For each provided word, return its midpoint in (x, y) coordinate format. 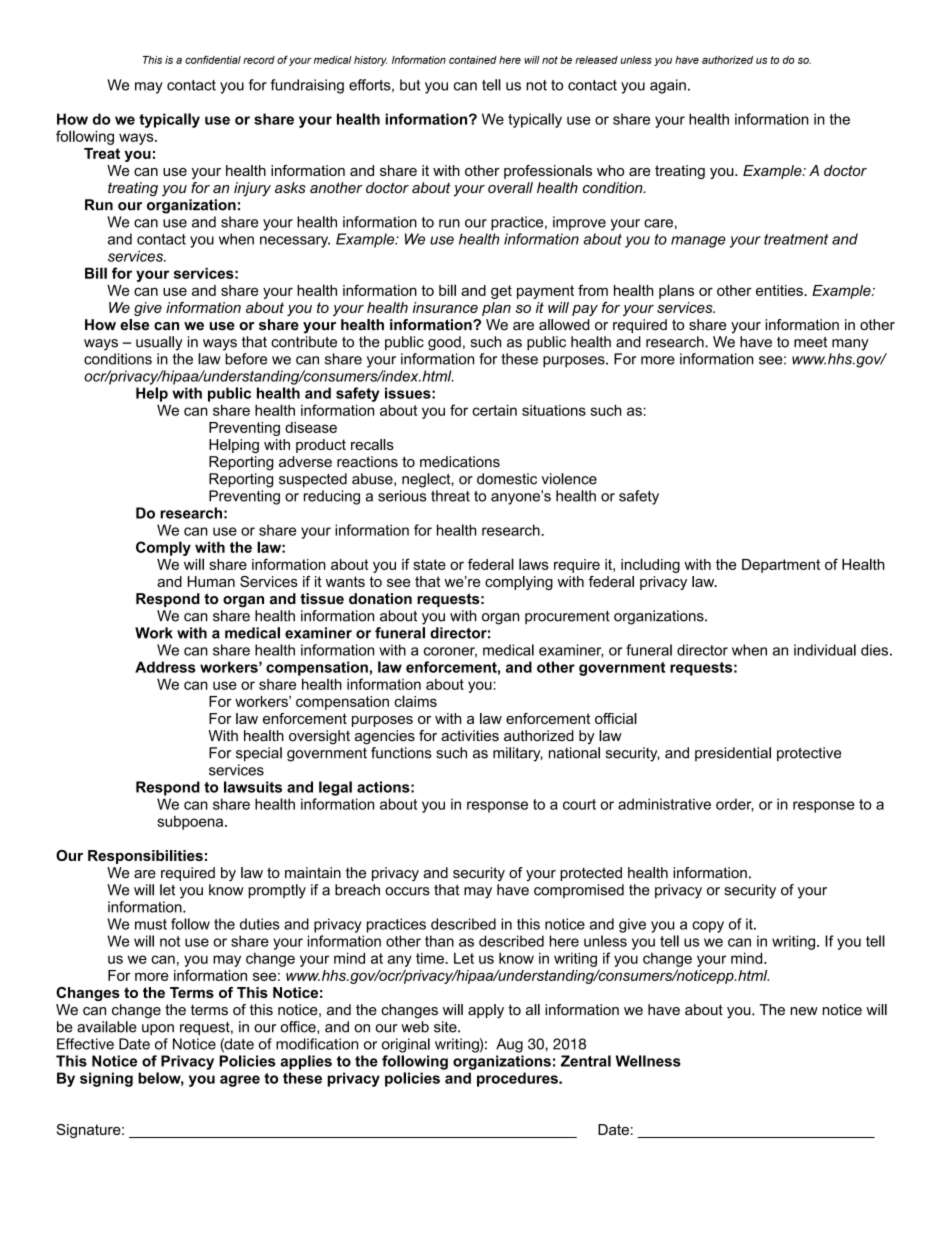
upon (158, 1029)
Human (211, 581)
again (668, 86)
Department (781, 566)
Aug (509, 1045)
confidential (213, 59)
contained (473, 60)
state (429, 564)
